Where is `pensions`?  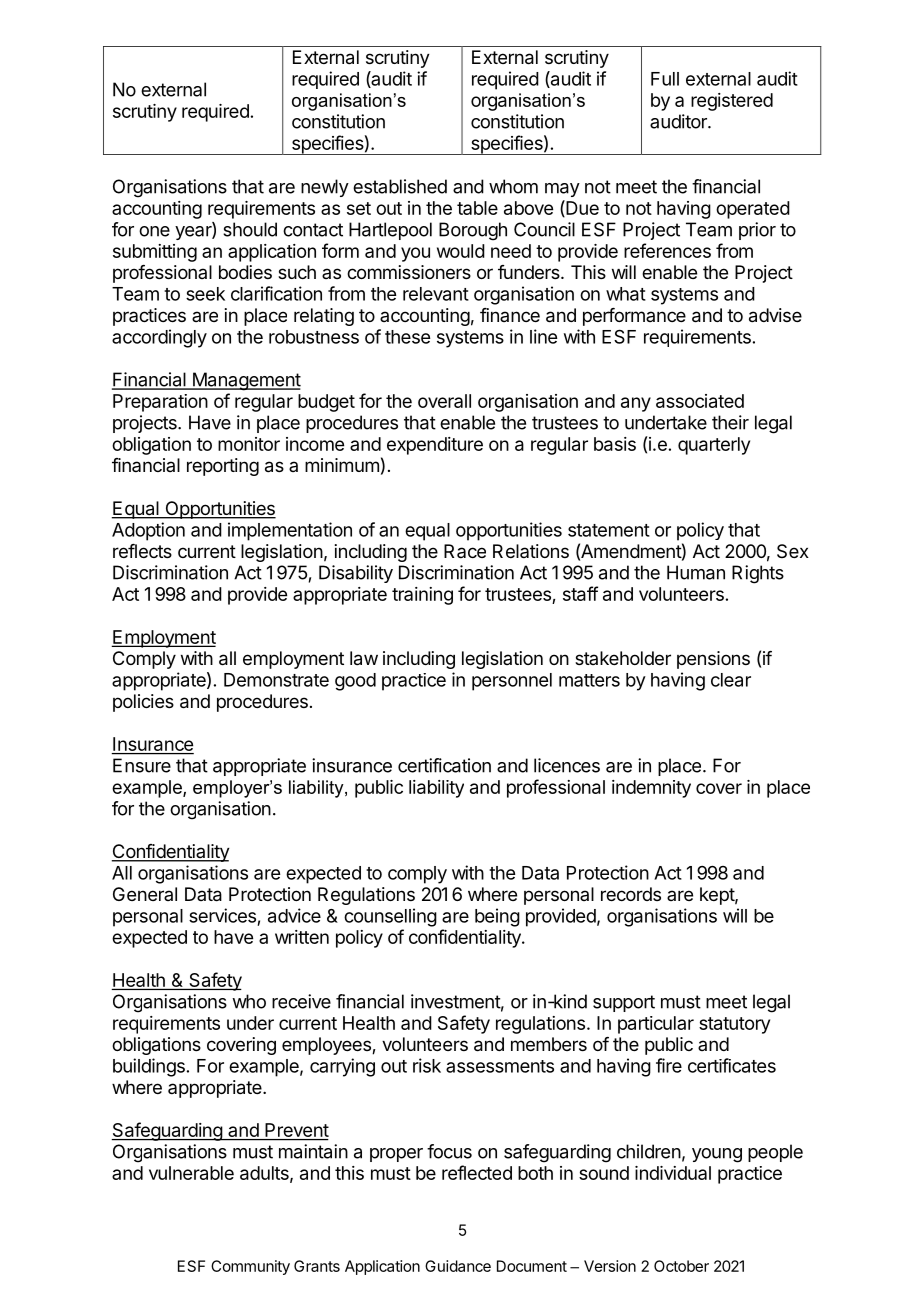
pensions is located at coordinates (713, 660).
